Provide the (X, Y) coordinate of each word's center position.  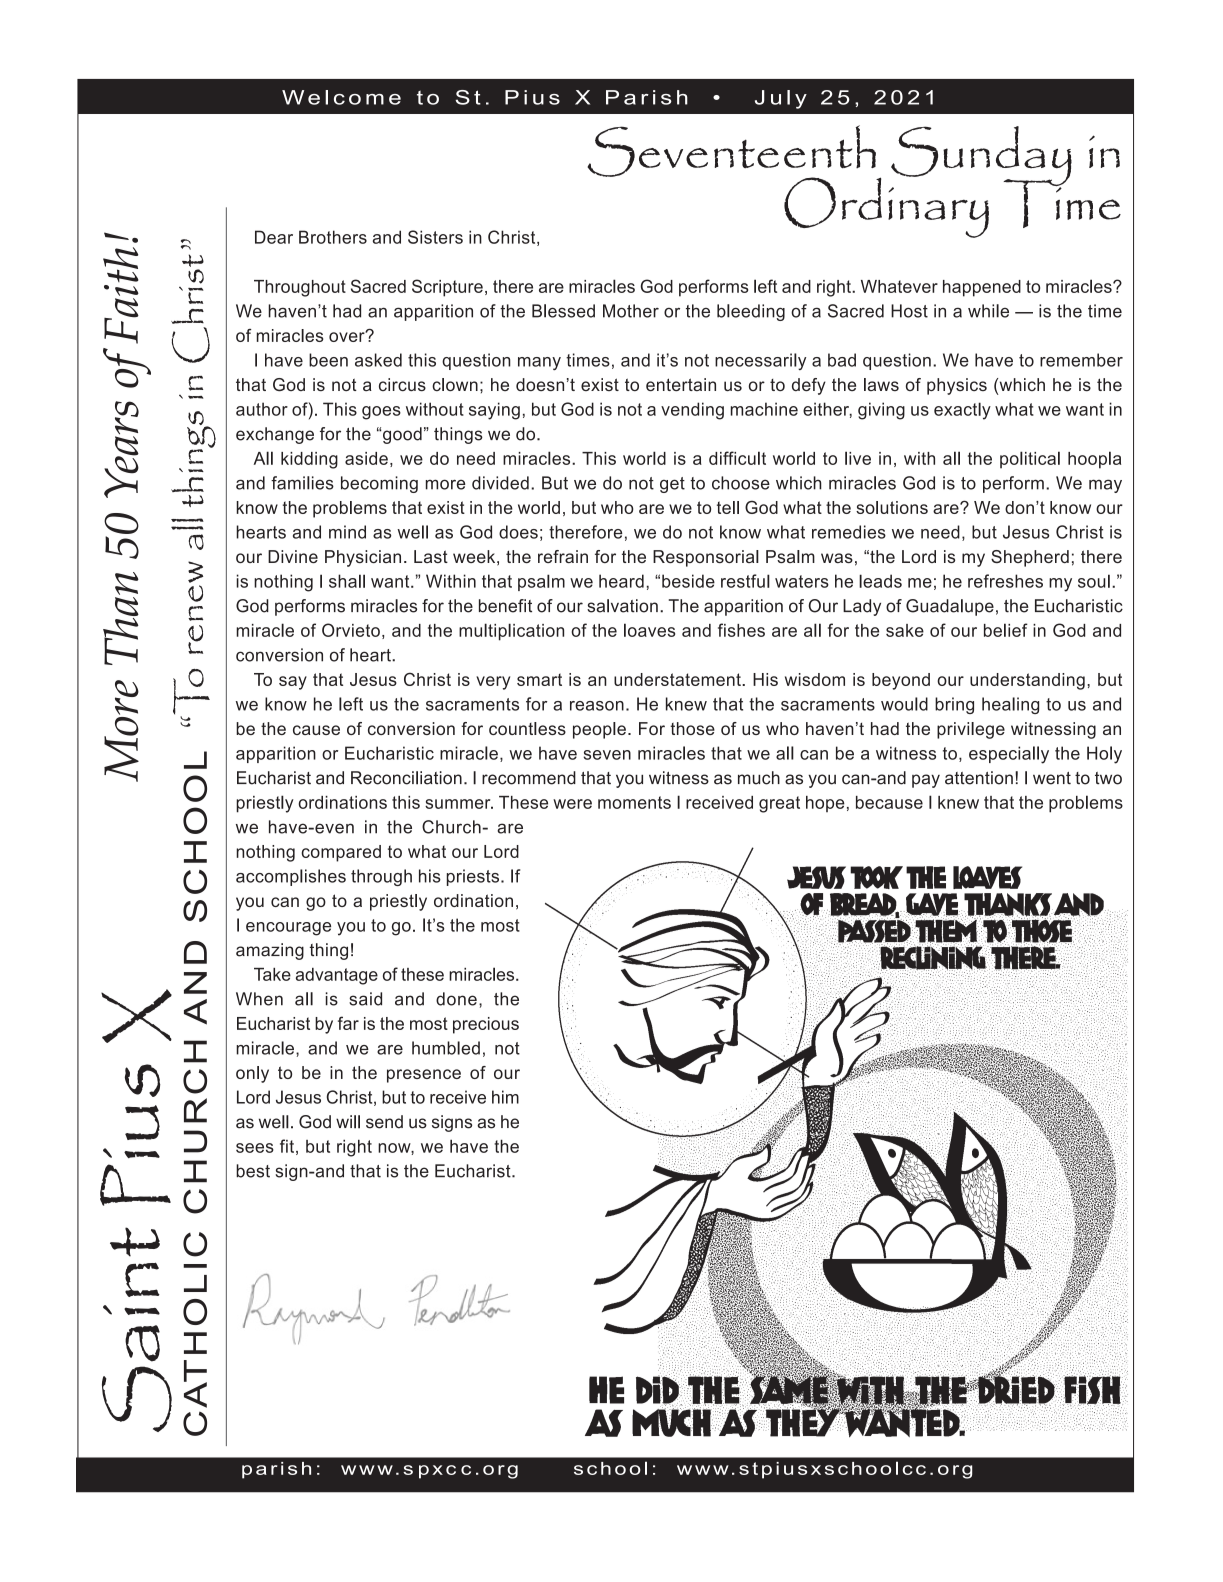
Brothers (333, 237)
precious (486, 1025)
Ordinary (886, 206)
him (505, 1097)
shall (347, 581)
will (348, 1122)
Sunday (981, 157)
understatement (678, 679)
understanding (1027, 681)
